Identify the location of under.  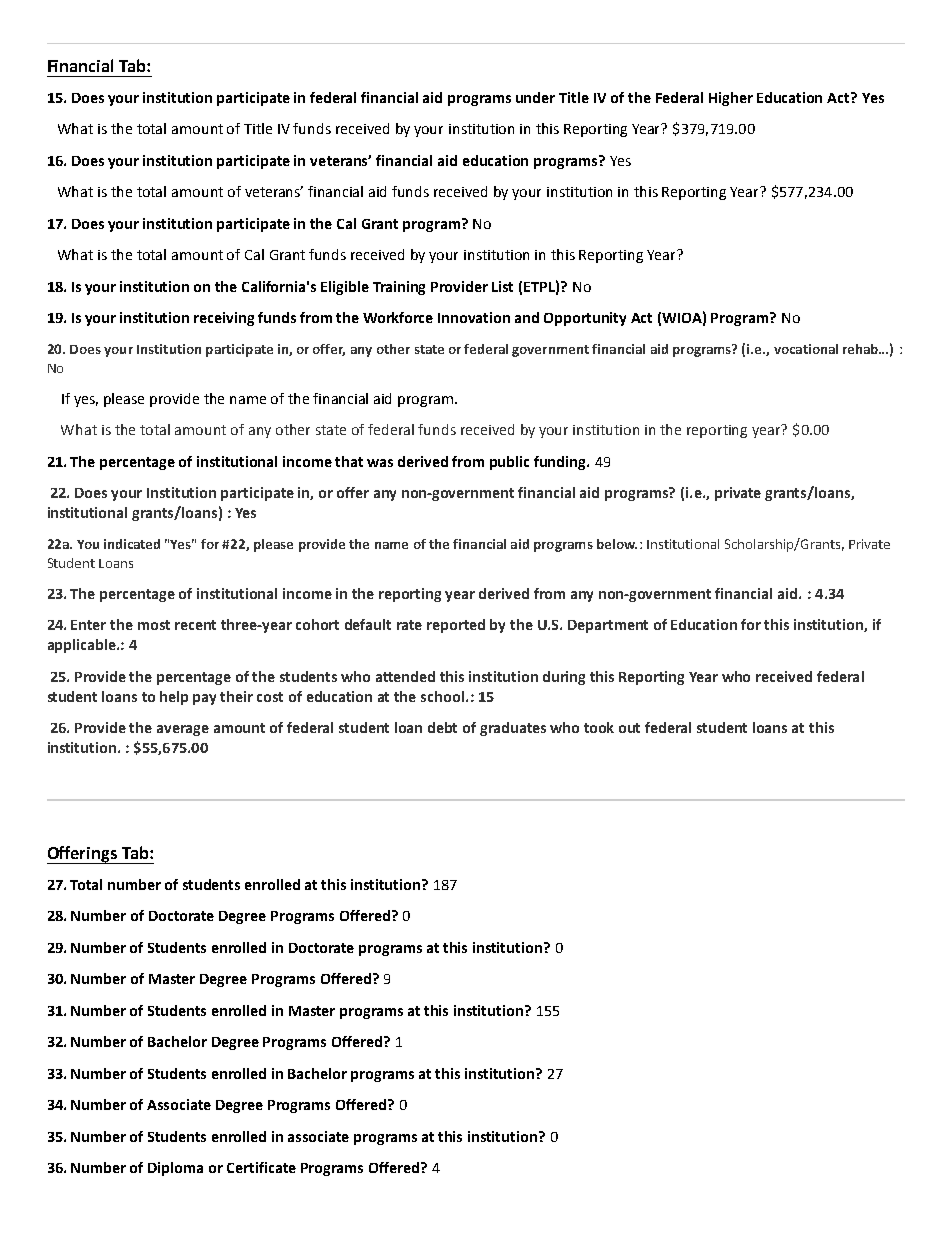
(535, 97).
